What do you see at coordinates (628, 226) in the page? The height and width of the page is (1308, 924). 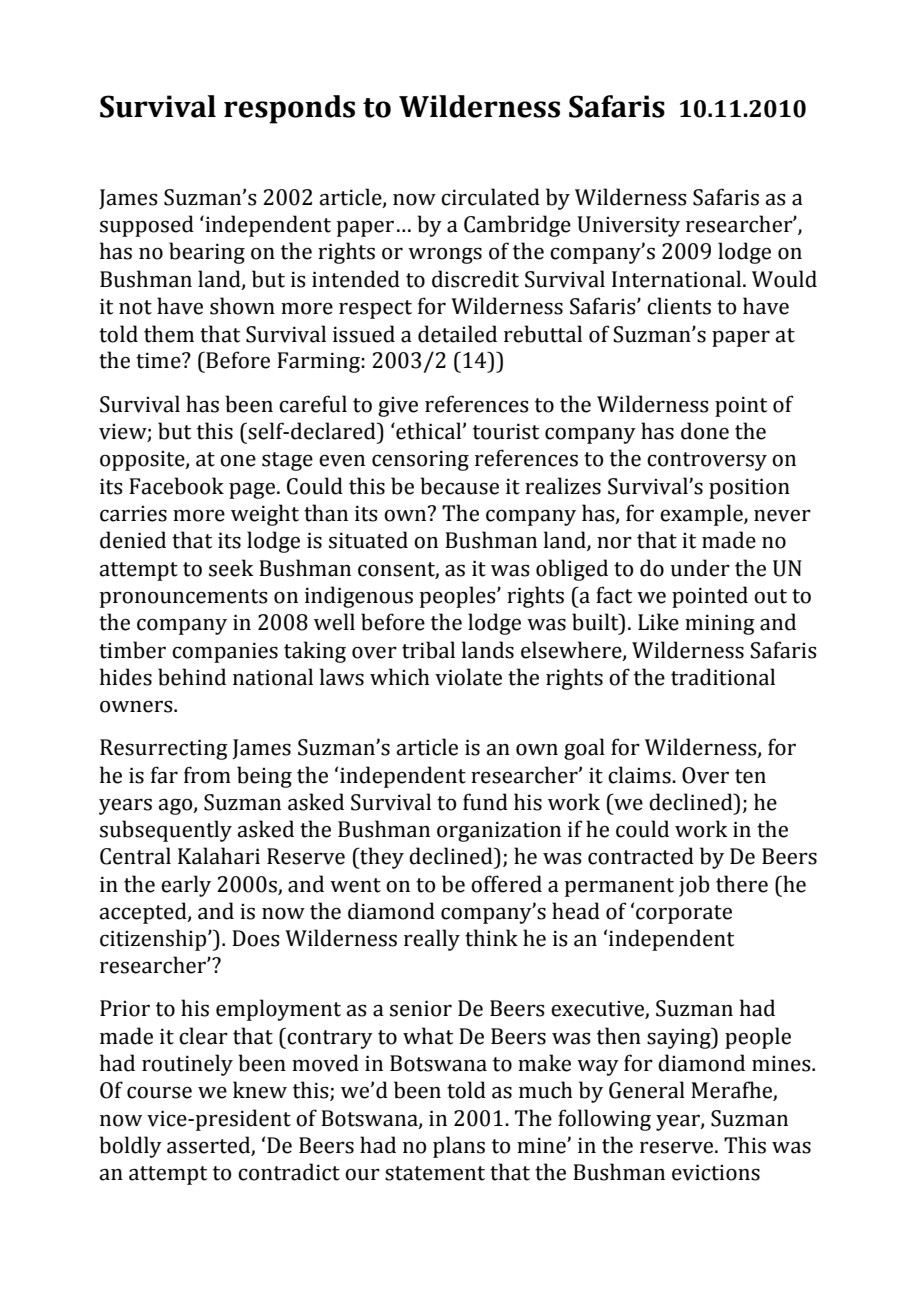 I see `University` at bounding box center [628, 226].
